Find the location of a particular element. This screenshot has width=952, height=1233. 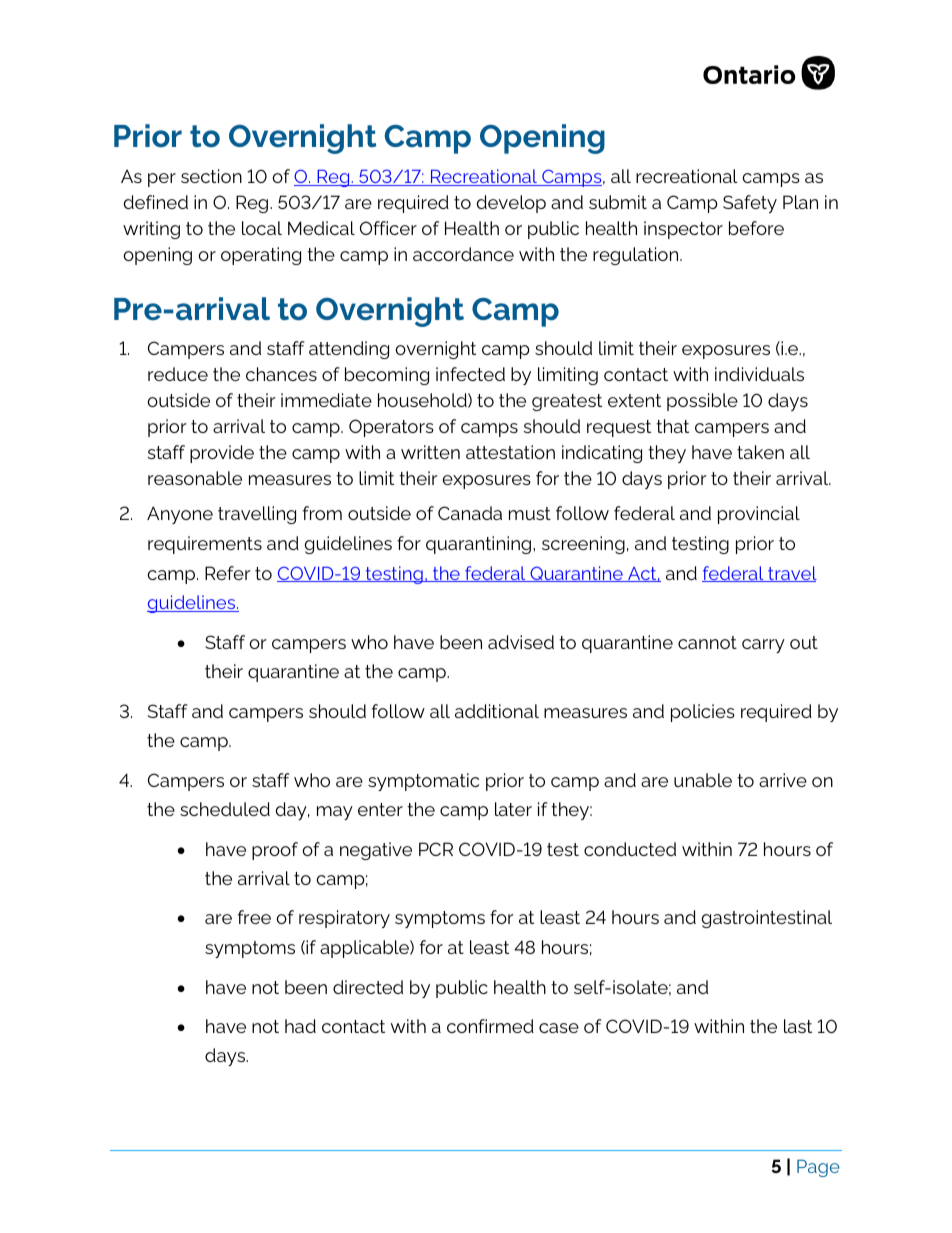

develop is located at coordinates (511, 204).
